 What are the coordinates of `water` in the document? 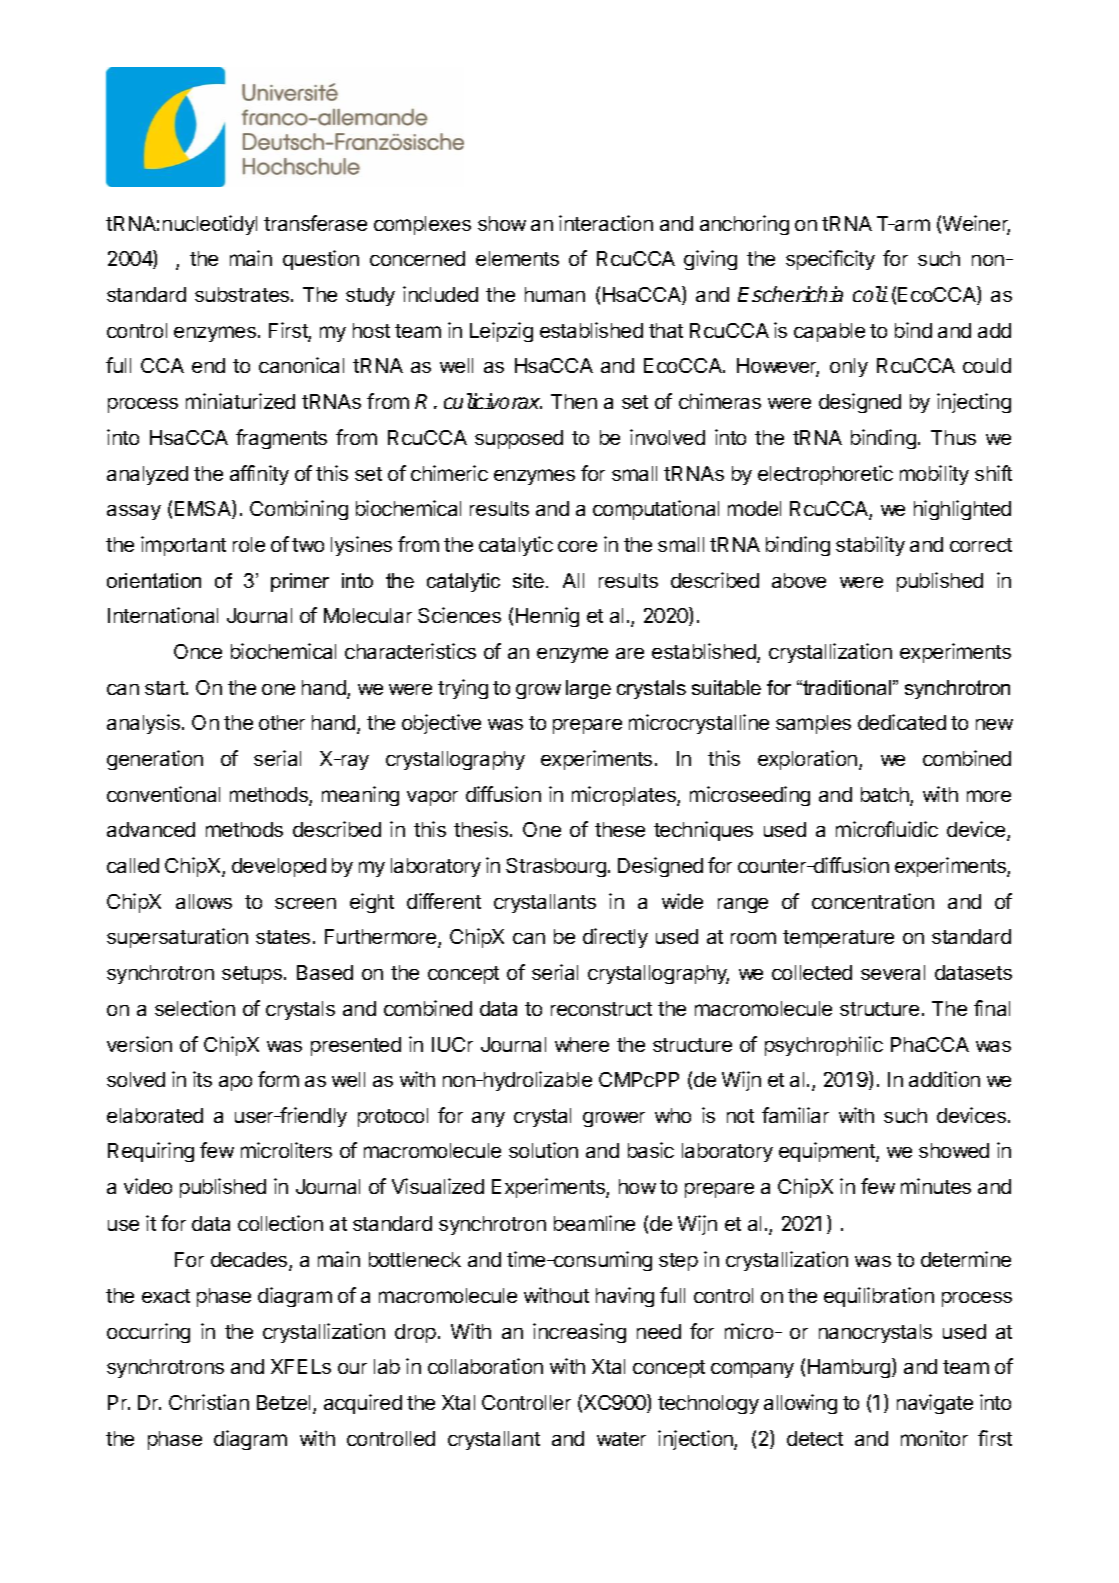 It's located at (621, 1439).
